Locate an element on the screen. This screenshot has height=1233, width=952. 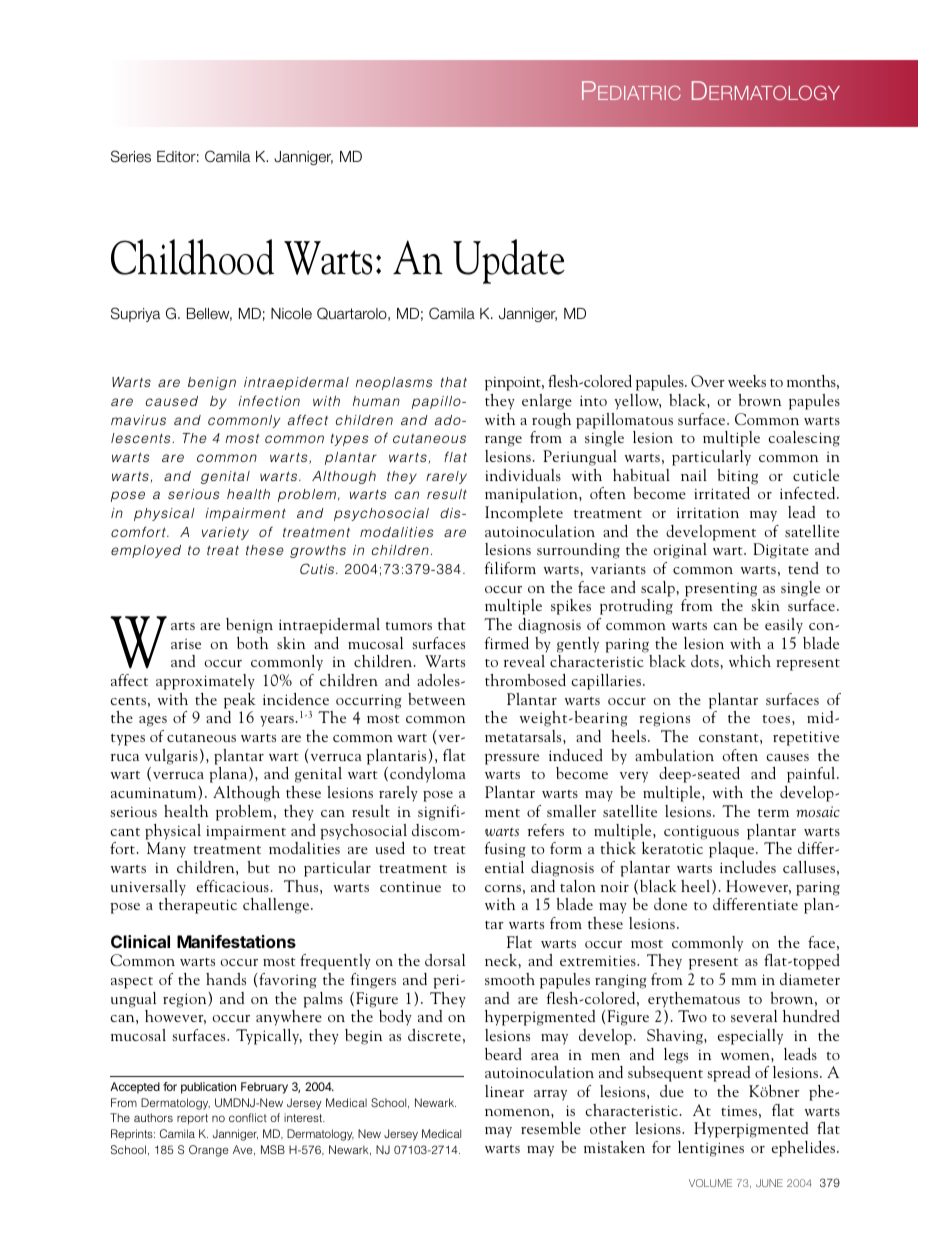
approximately is located at coordinates (205, 682).
